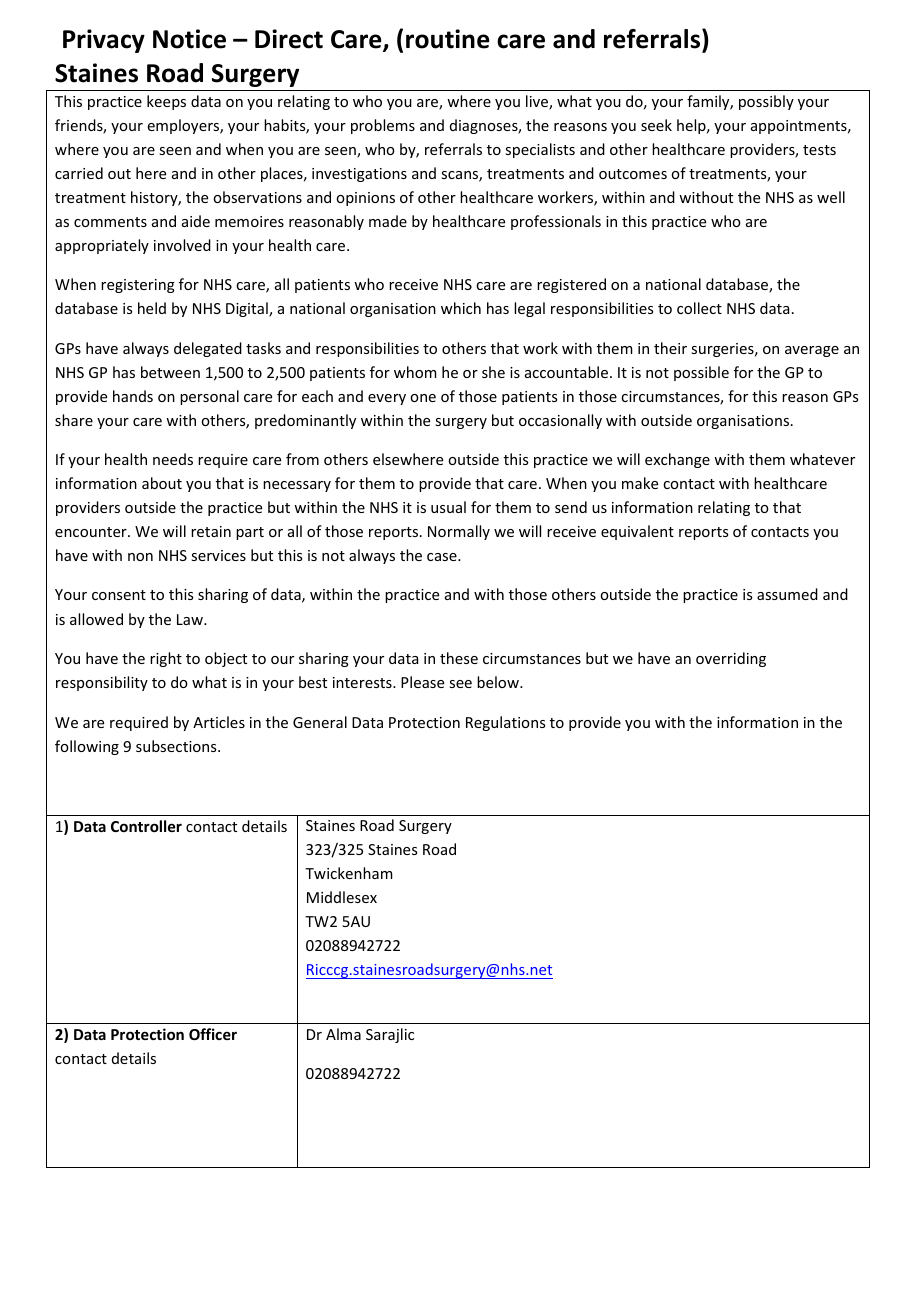 Image resolution: width=924 pixels, height=1308 pixels. What do you see at coordinates (448, 39) in the image?
I see `routine` at bounding box center [448, 39].
